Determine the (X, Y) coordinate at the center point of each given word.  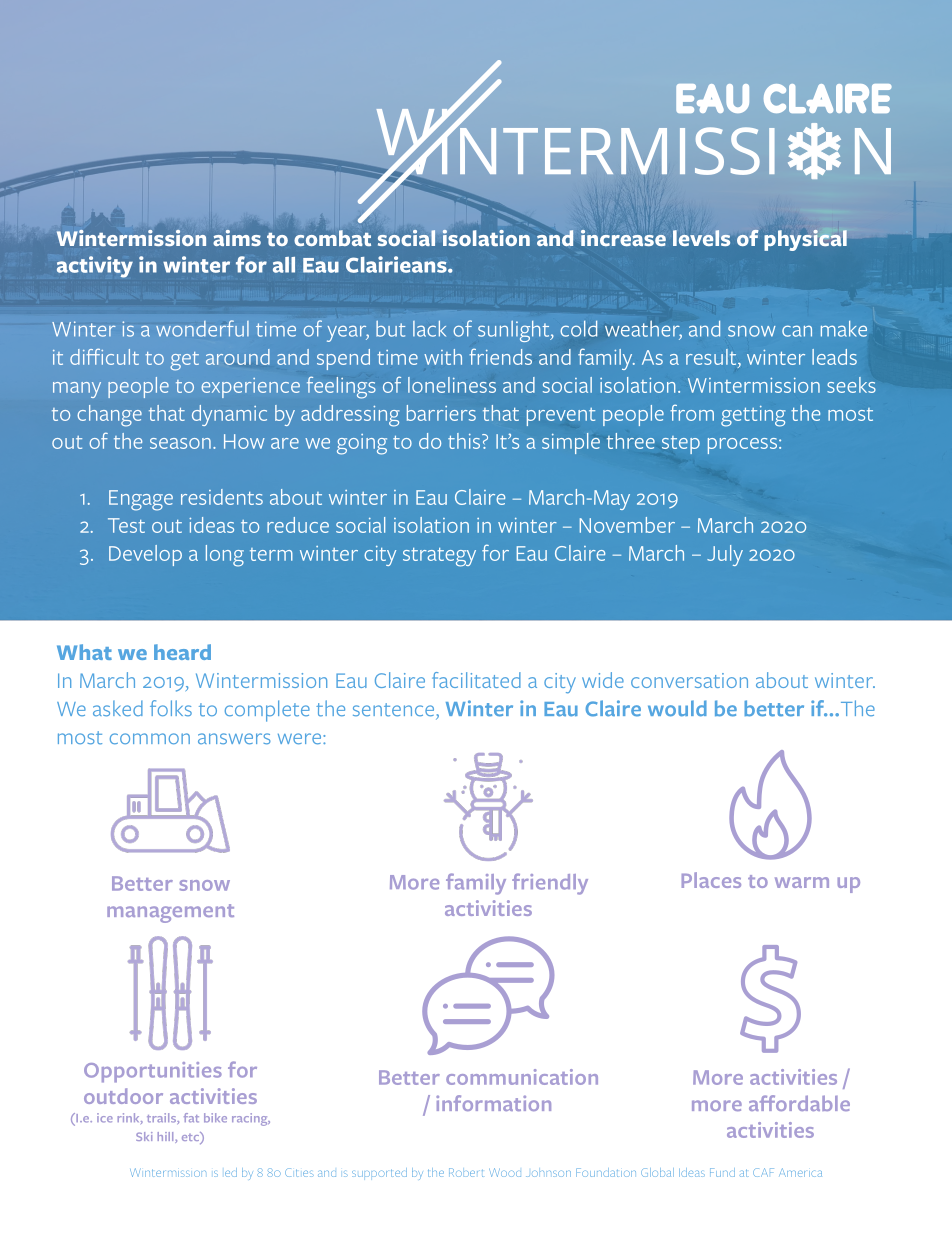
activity (95, 267)
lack (429, 328)
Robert (466, 1172)
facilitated (476, 680)
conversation (689, 680)
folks (171, 708)
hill (167, 1137)
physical (805, 239)
